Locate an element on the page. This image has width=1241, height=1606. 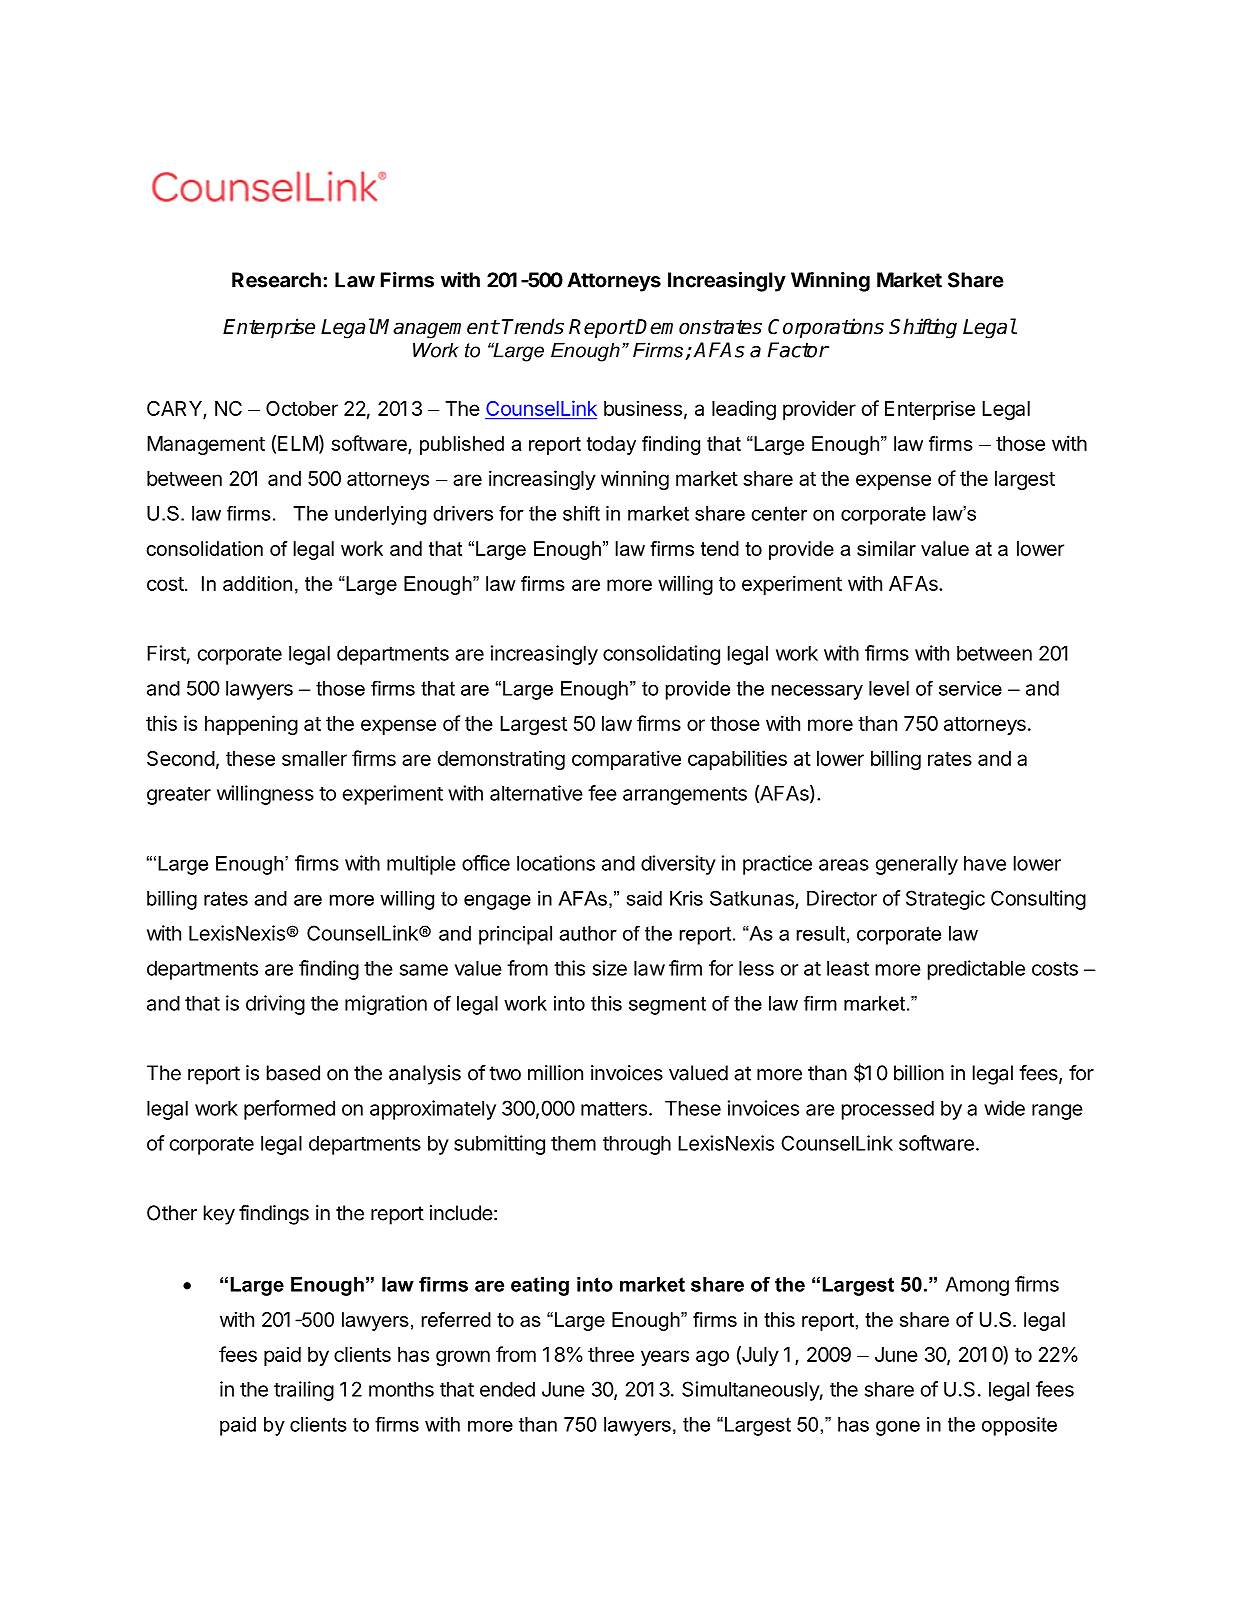
performed is located at coordinates (289, 1110).
